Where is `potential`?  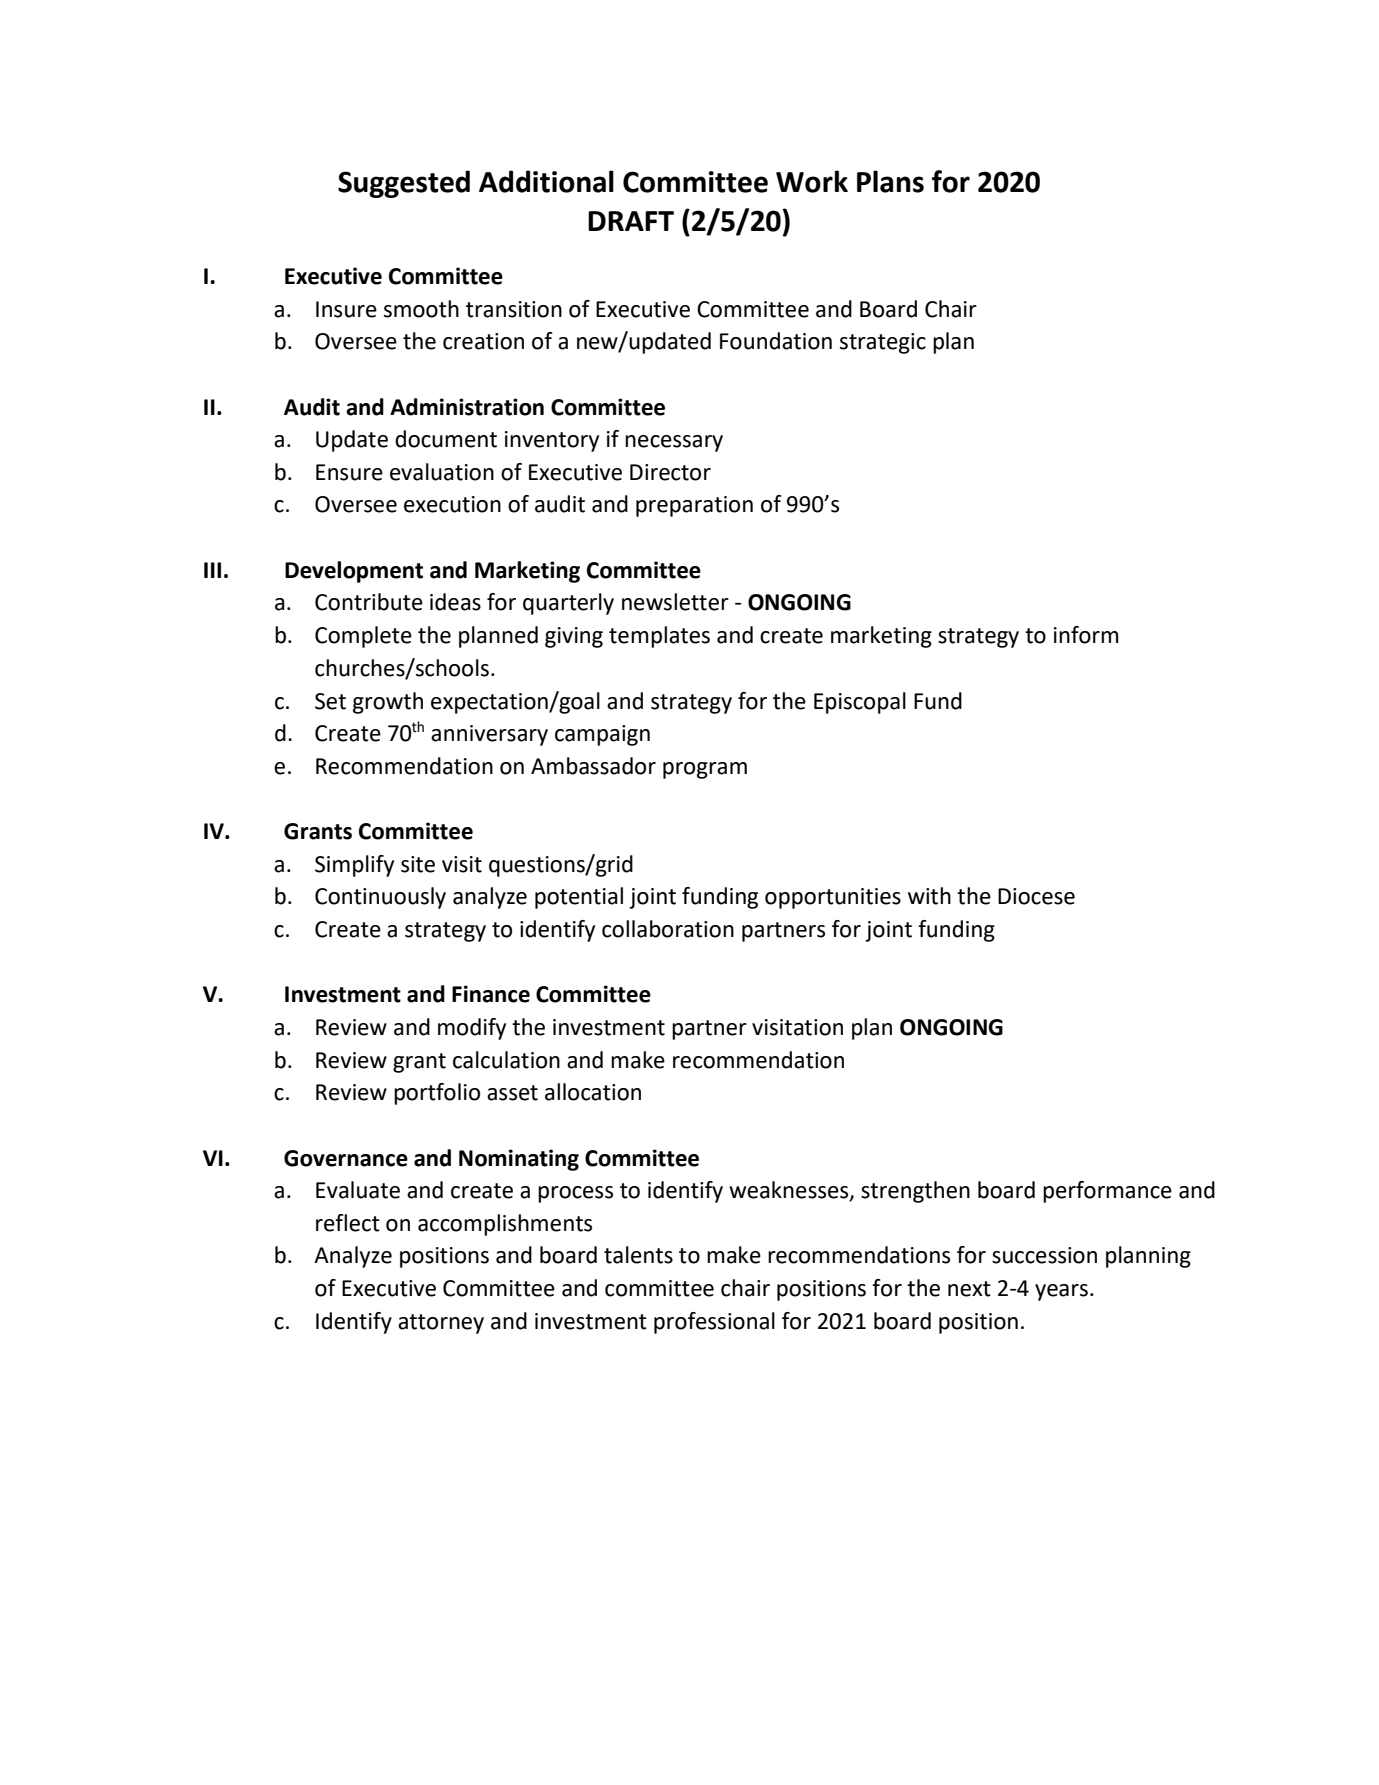
potential is located at coordinates (579, 898).
